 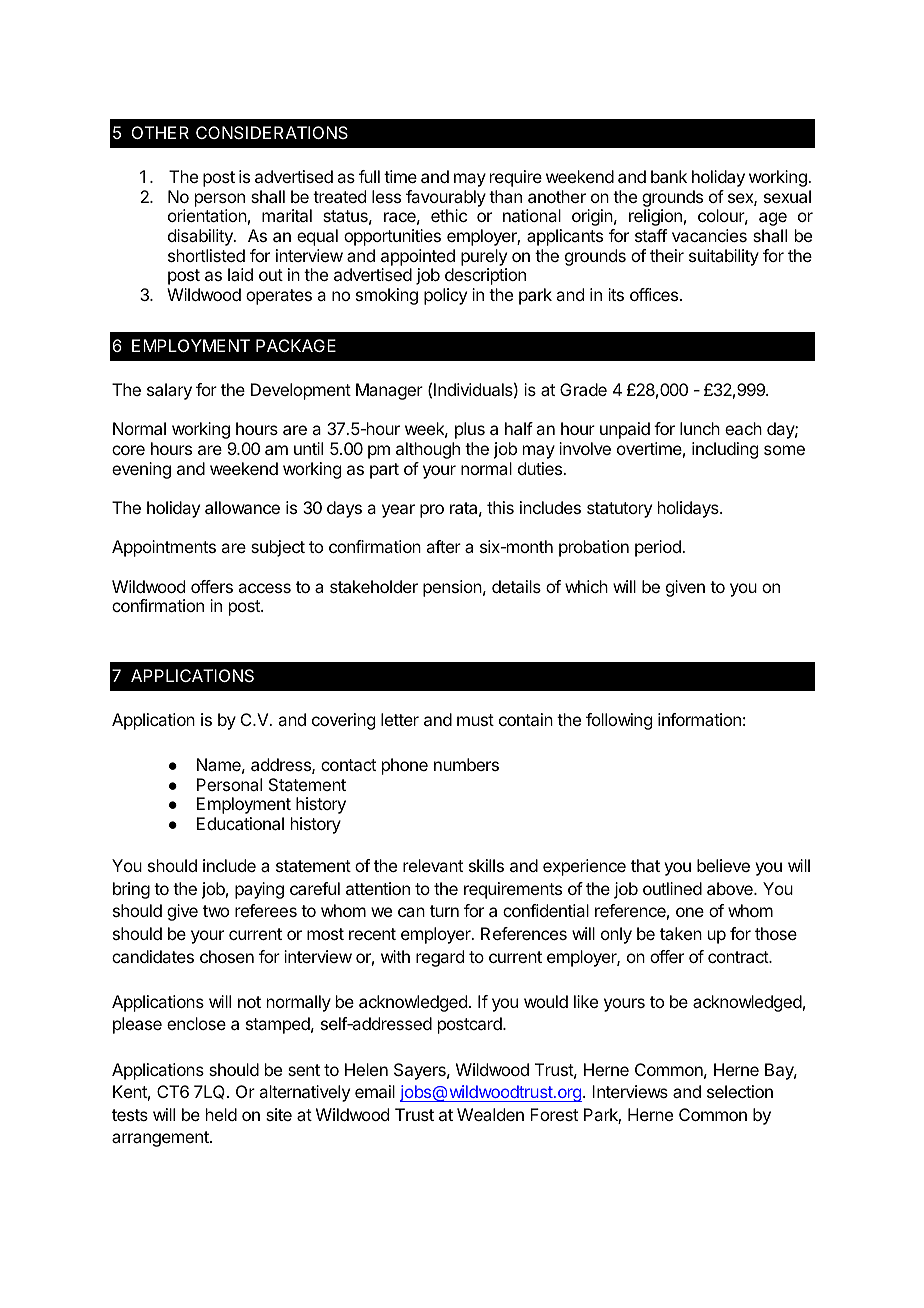 I want to click on allowance, so click(x=242, y=507).
